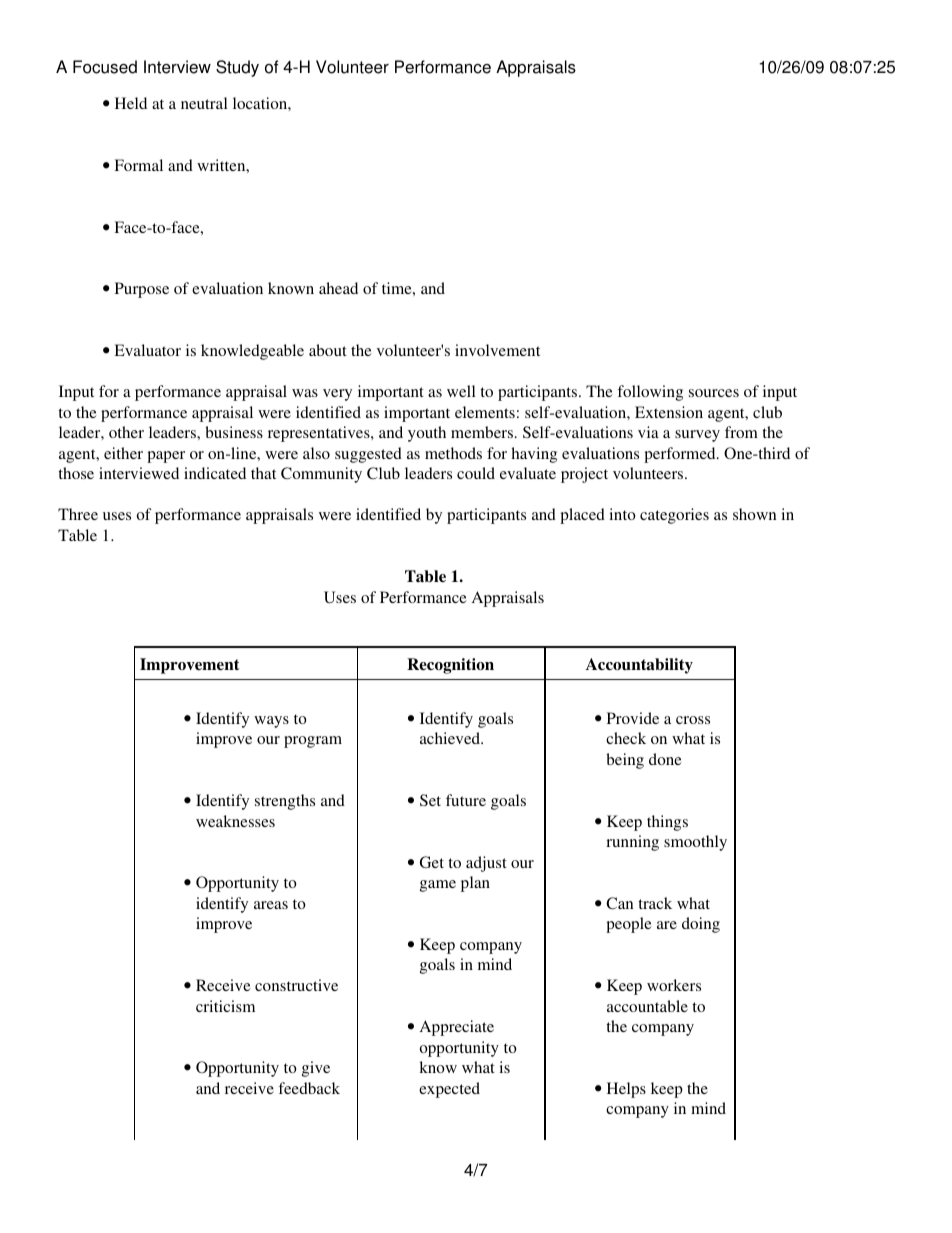 The height and width of the screenshot is (1233, 952). What do you see at coordinates (131, 103) in the screenshot?
I see `Held` at bounding box center [131, 103].
